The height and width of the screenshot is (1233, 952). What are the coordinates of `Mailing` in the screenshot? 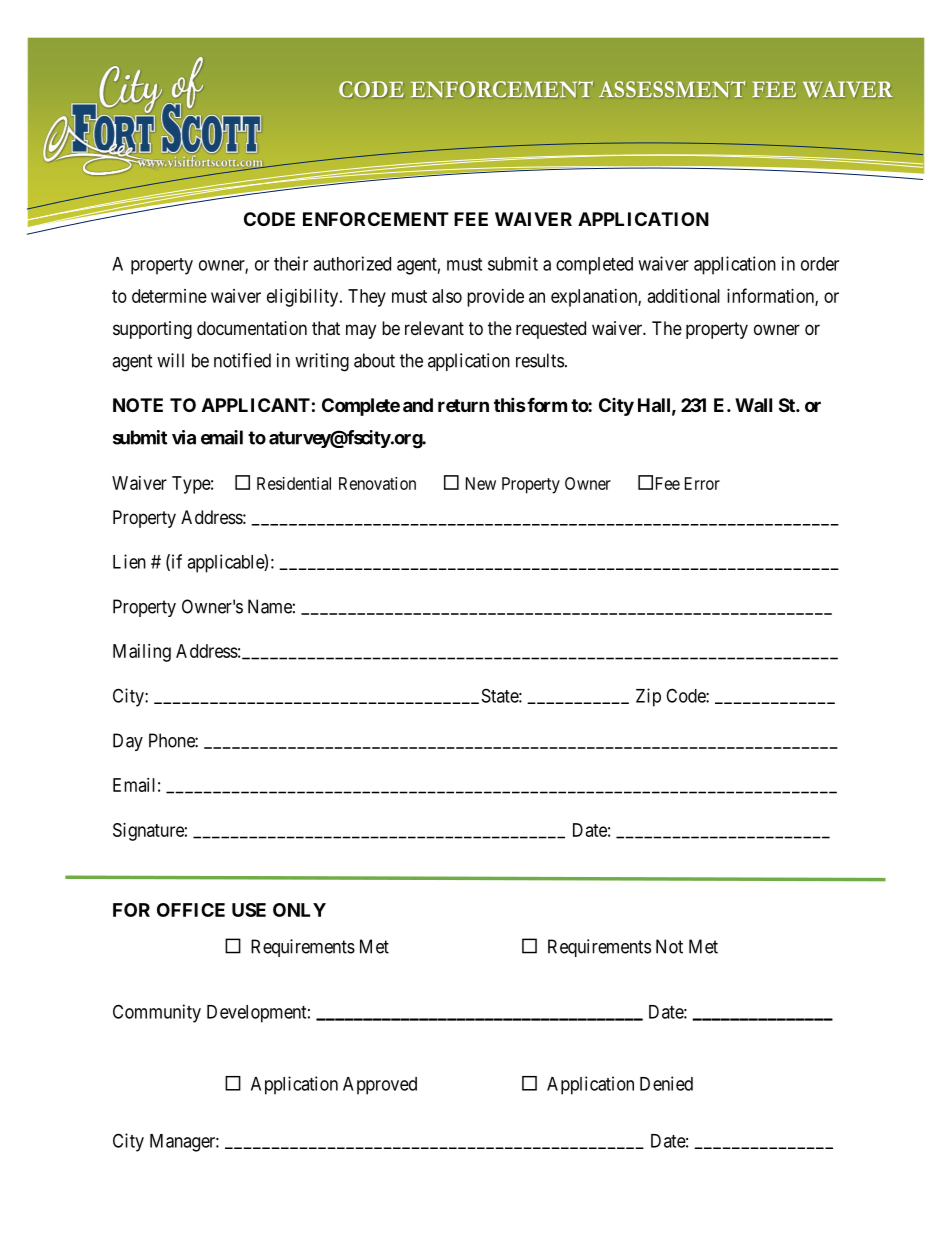 It's located at (142, 653).
